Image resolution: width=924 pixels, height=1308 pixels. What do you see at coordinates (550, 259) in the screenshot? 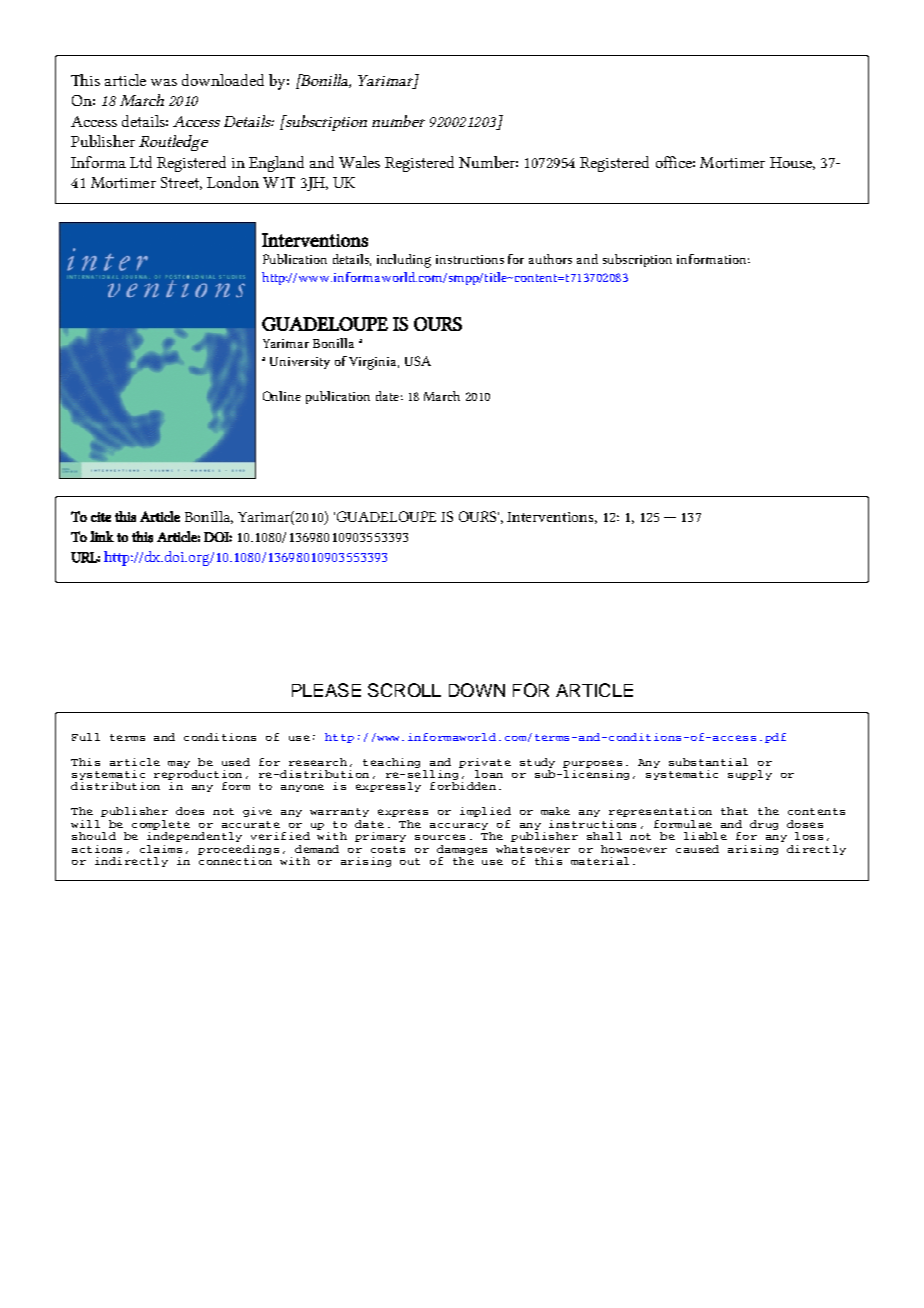
I see `authors` at bounding box center [550, 259].
